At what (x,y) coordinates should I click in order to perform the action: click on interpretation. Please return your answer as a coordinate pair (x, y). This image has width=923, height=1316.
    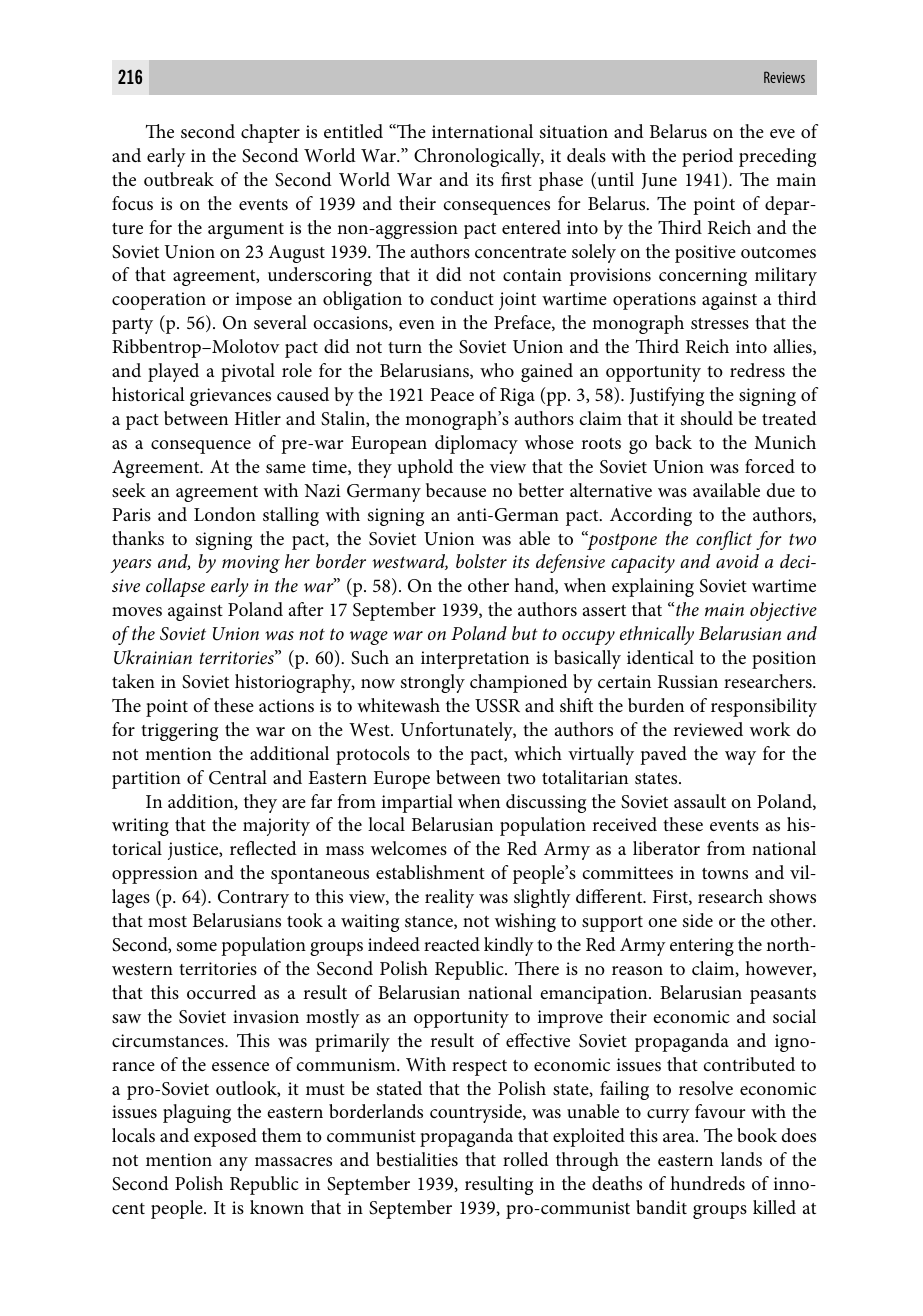
    Looking at the image, I should click on (475, 660).
